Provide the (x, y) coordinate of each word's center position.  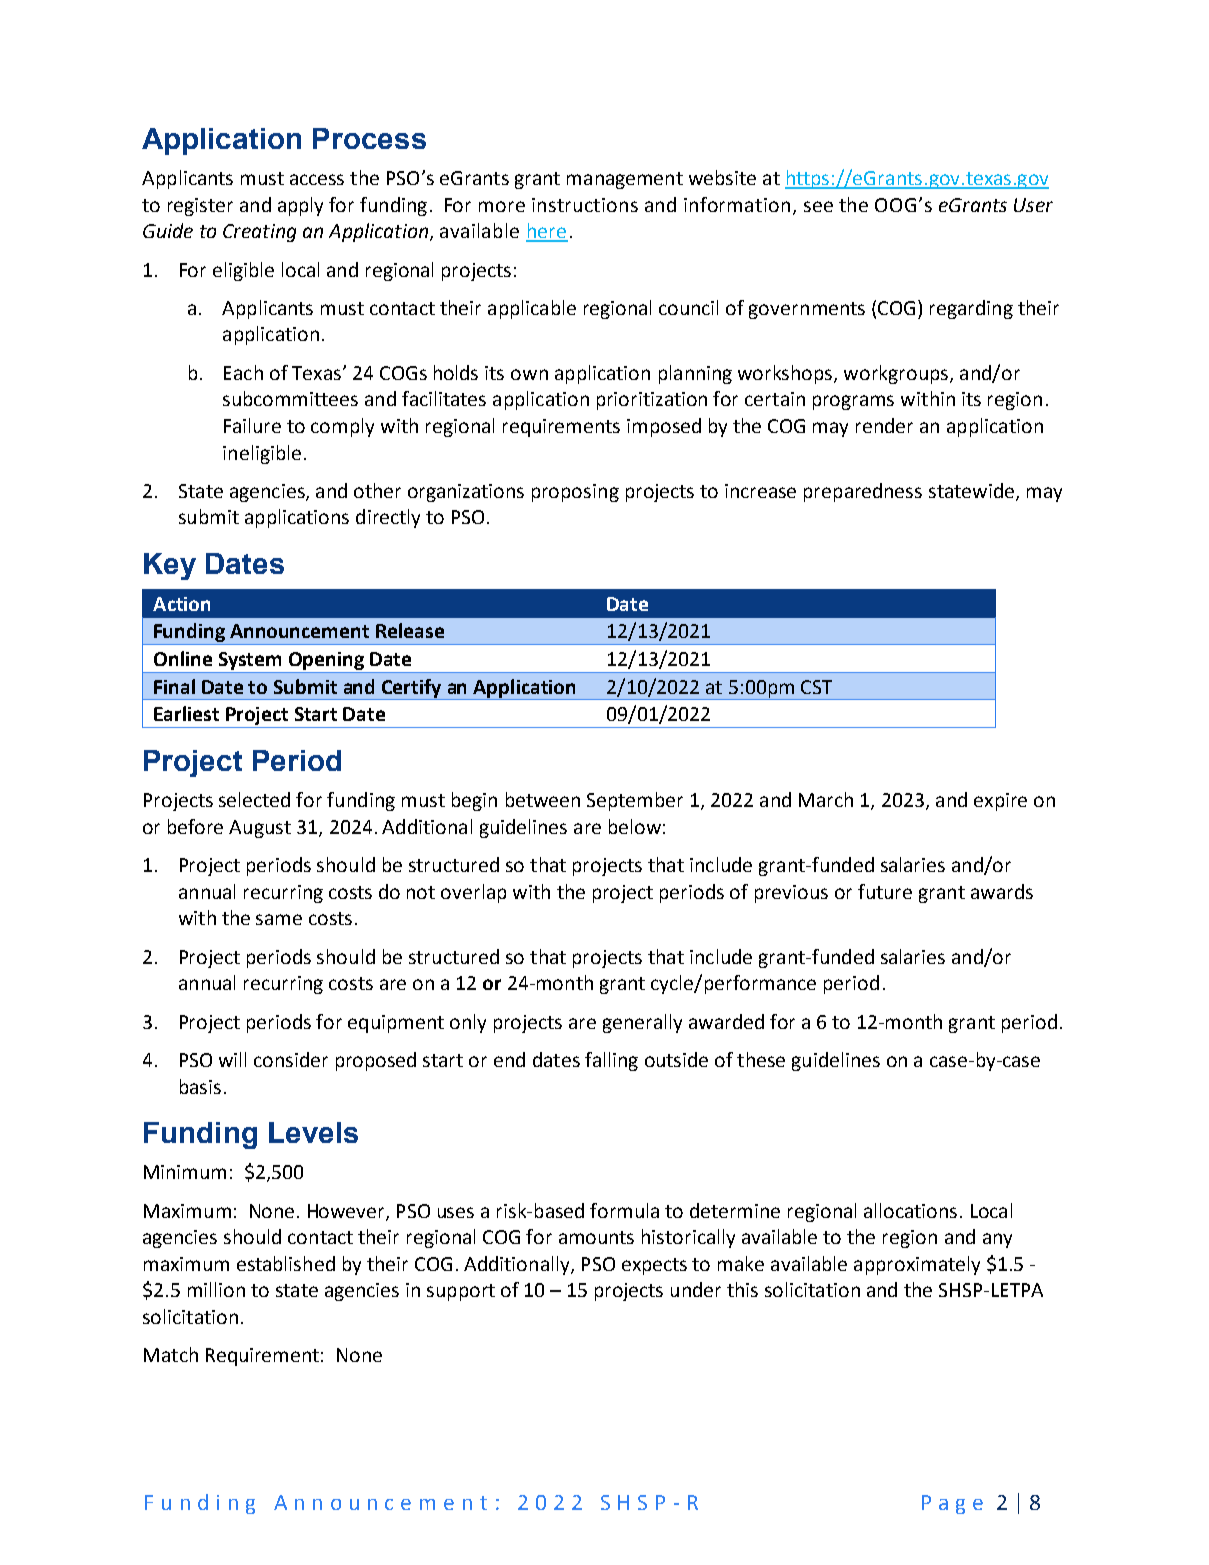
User (1033, 205)
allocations (910, 1210)
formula (624, 1210)
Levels (313, 1132)
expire (1000, 802)
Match (171, 1354)
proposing (575, 493)
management (625, 180)
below (635, 826)
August (260, 829)
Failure (252, 425)
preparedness (863, 492)
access (317, 179)
